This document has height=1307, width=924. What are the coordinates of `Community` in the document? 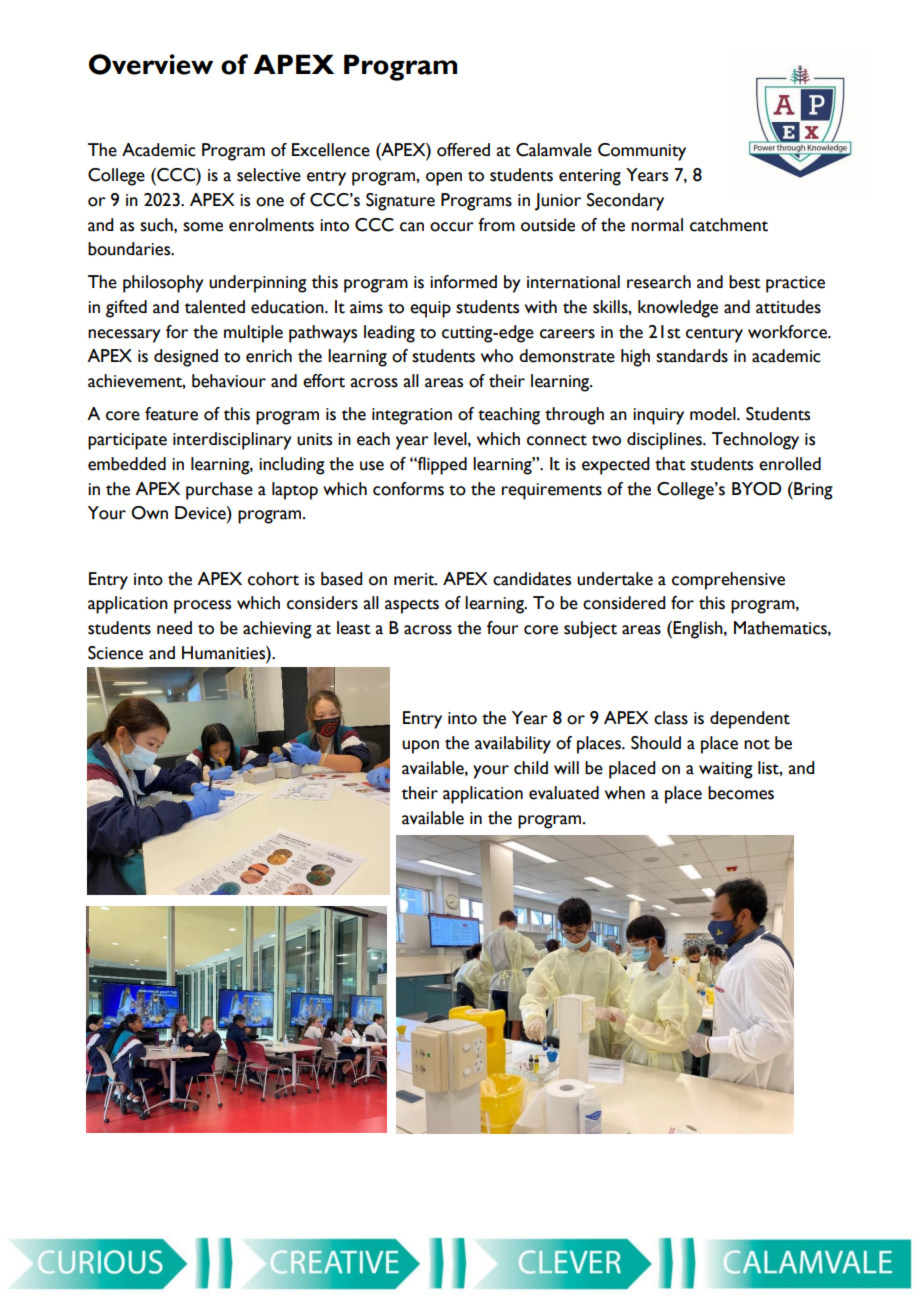 It's located at (642, 152).
